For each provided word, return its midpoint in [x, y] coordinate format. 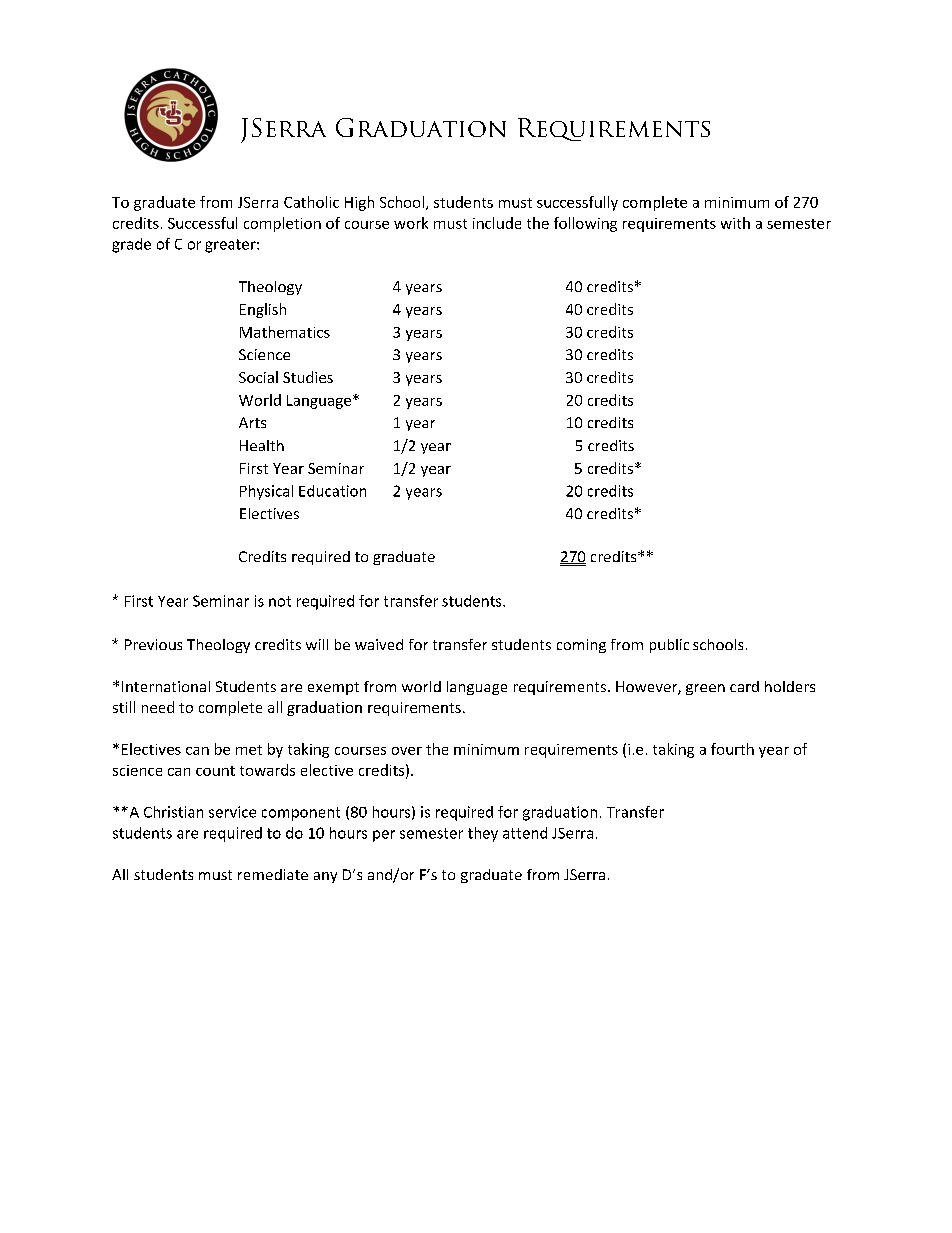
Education [332, 491]
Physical [266, 492]
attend [525, 833]
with [735, 223]
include [497, 223]
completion [282, 224]
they [483, 834]
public [669, 646]
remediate [273, 874]
